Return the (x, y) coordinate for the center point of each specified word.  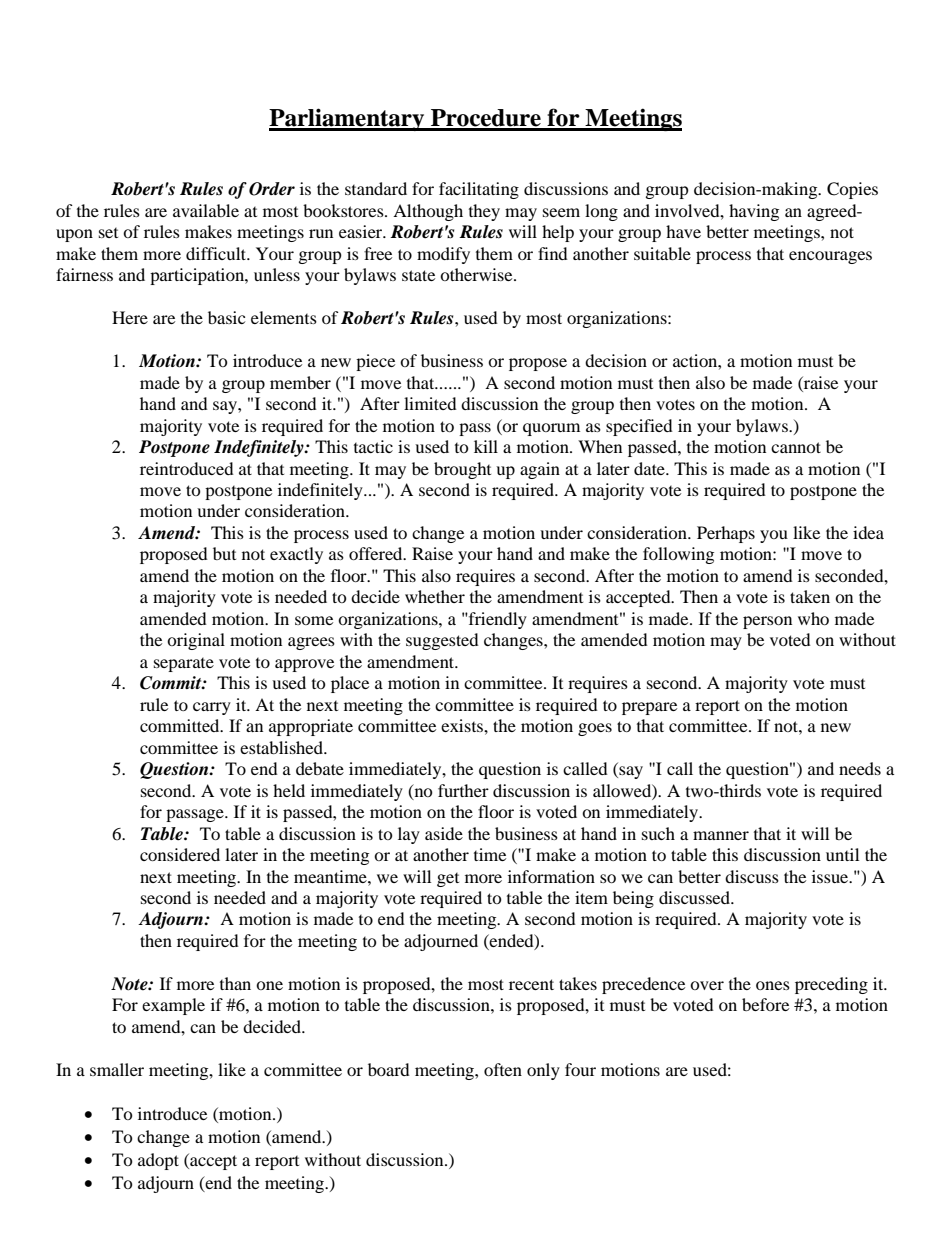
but (224, 553)
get (448, 880)
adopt (158, 1161)
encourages (830, 257)
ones (773, 985)
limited (430, 403)
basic (226, 317)
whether (435, 596)
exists (463, 725)
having (754, 212)
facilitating (479, 190)
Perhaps (726, 534)
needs (860, 768)
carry (212, 708)
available (206, 210)
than (235, 983)
